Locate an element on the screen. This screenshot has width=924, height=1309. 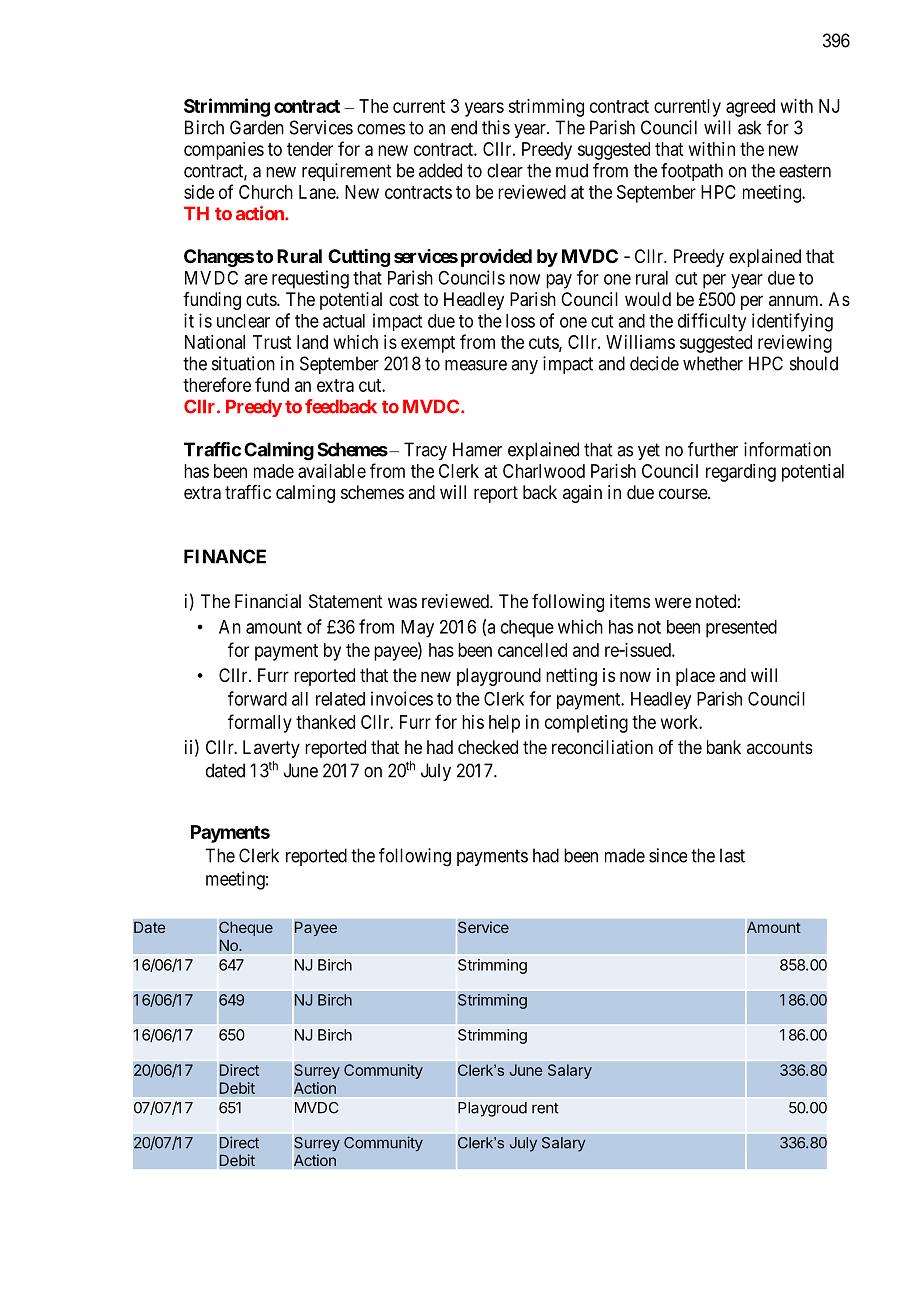
ask is located at coordinates (749, 127).
